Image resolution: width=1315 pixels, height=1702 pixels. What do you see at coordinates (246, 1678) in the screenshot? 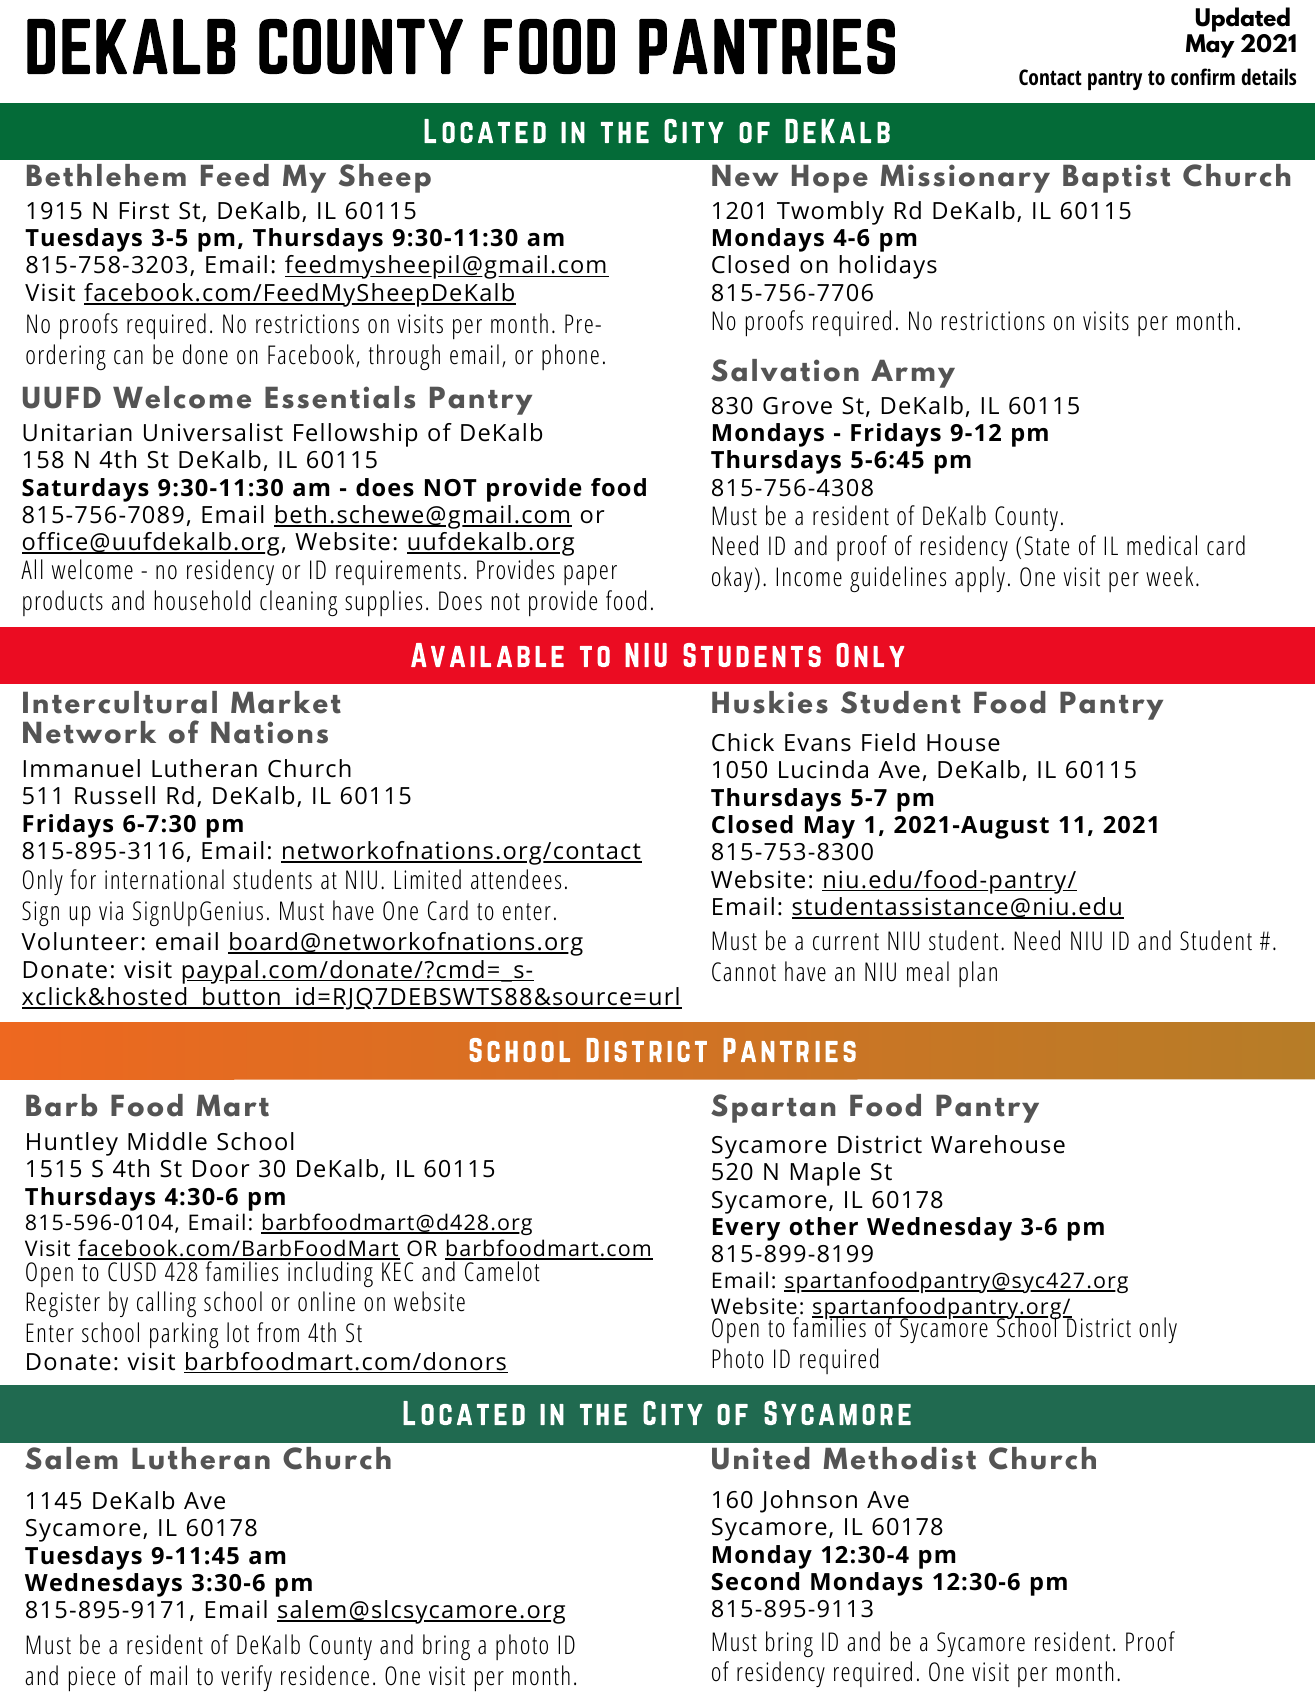
I see `verify` at bounding box center [246, 1678].
